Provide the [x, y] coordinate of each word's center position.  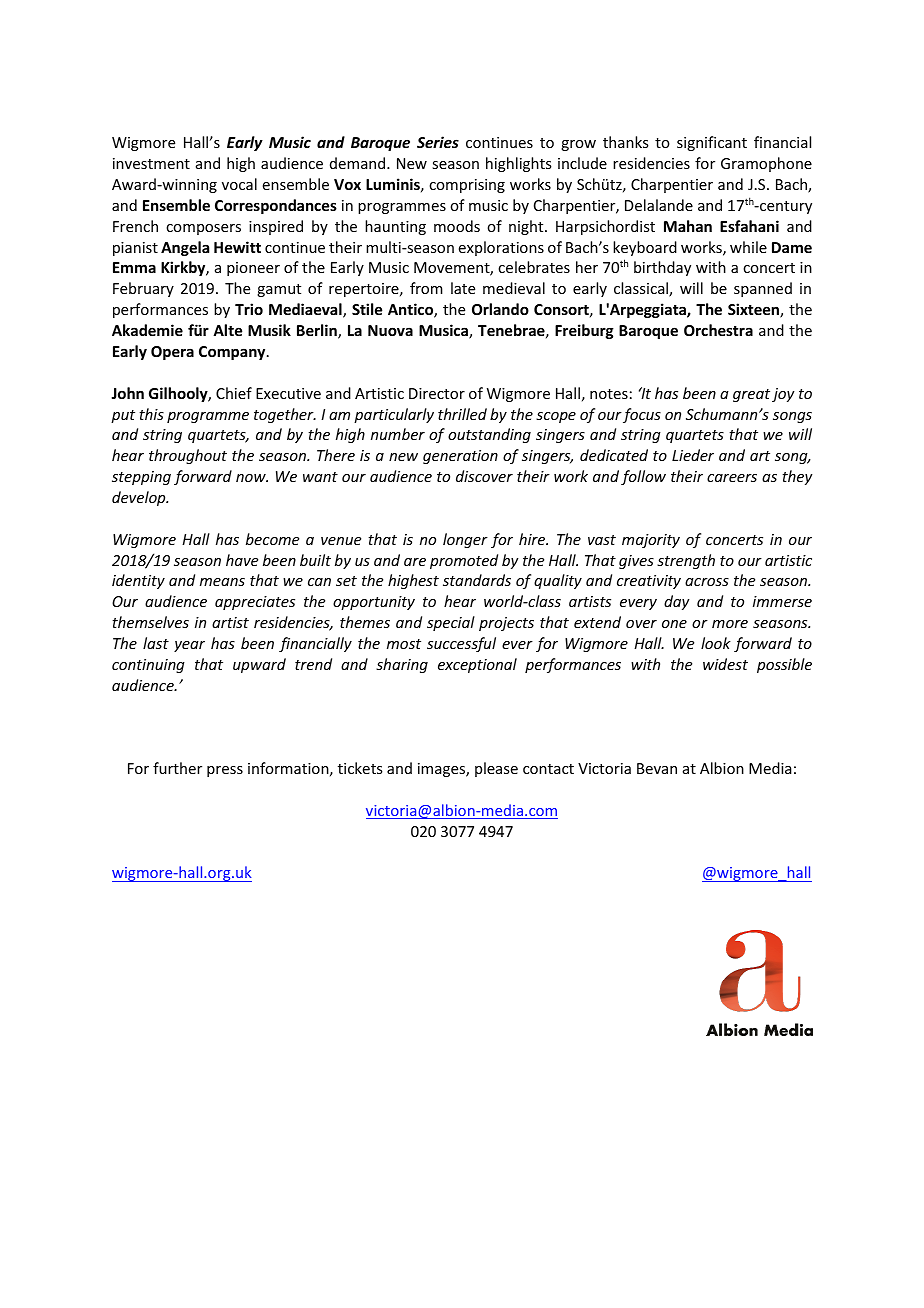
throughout [188, 456]
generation [460, 457]
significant [712, 143]
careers [732, 478]
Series [438, 142]
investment [151, 163]
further [177, 768]
